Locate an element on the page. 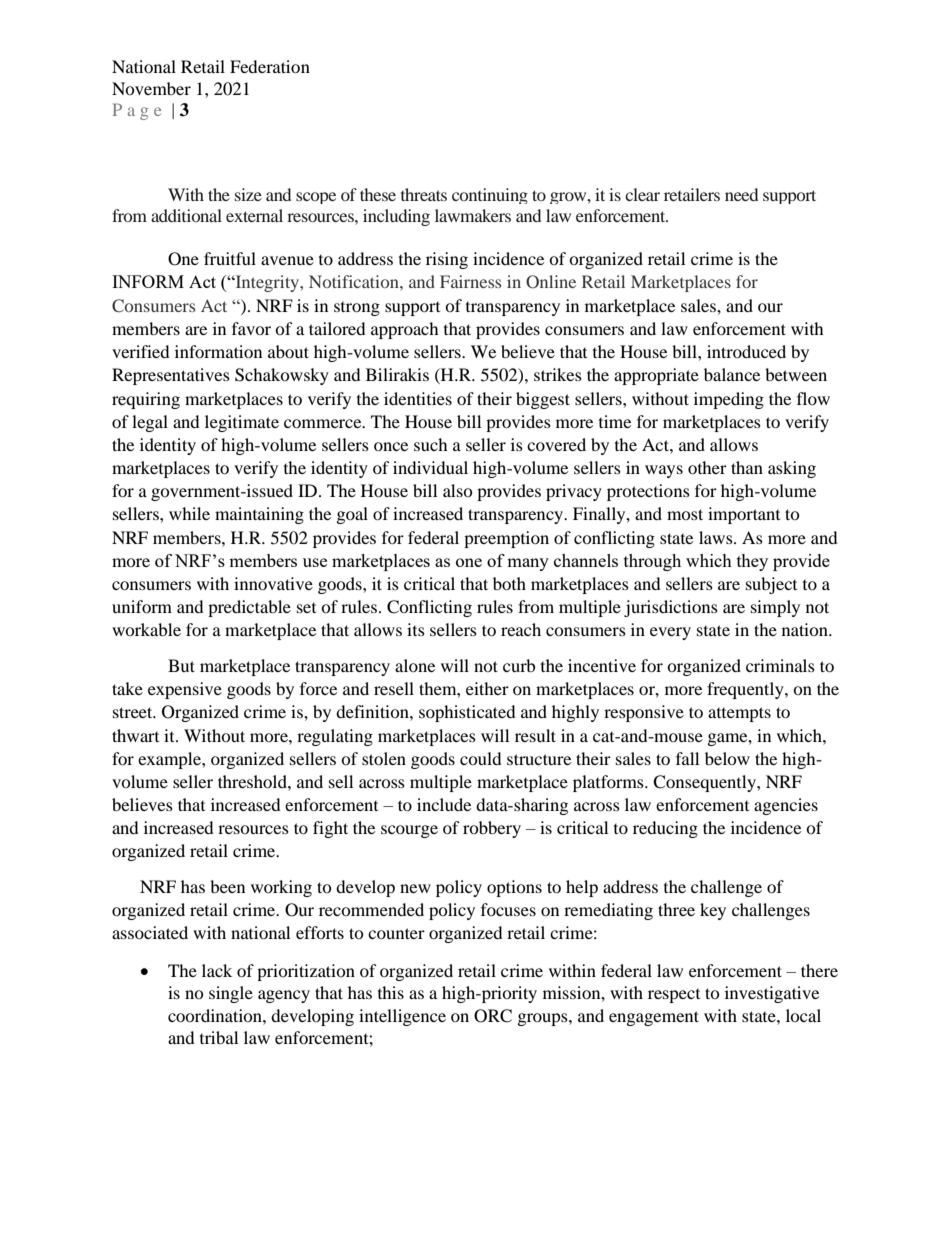 The image size is (952, 1233). agencies is located at coordinates (786, 806).
